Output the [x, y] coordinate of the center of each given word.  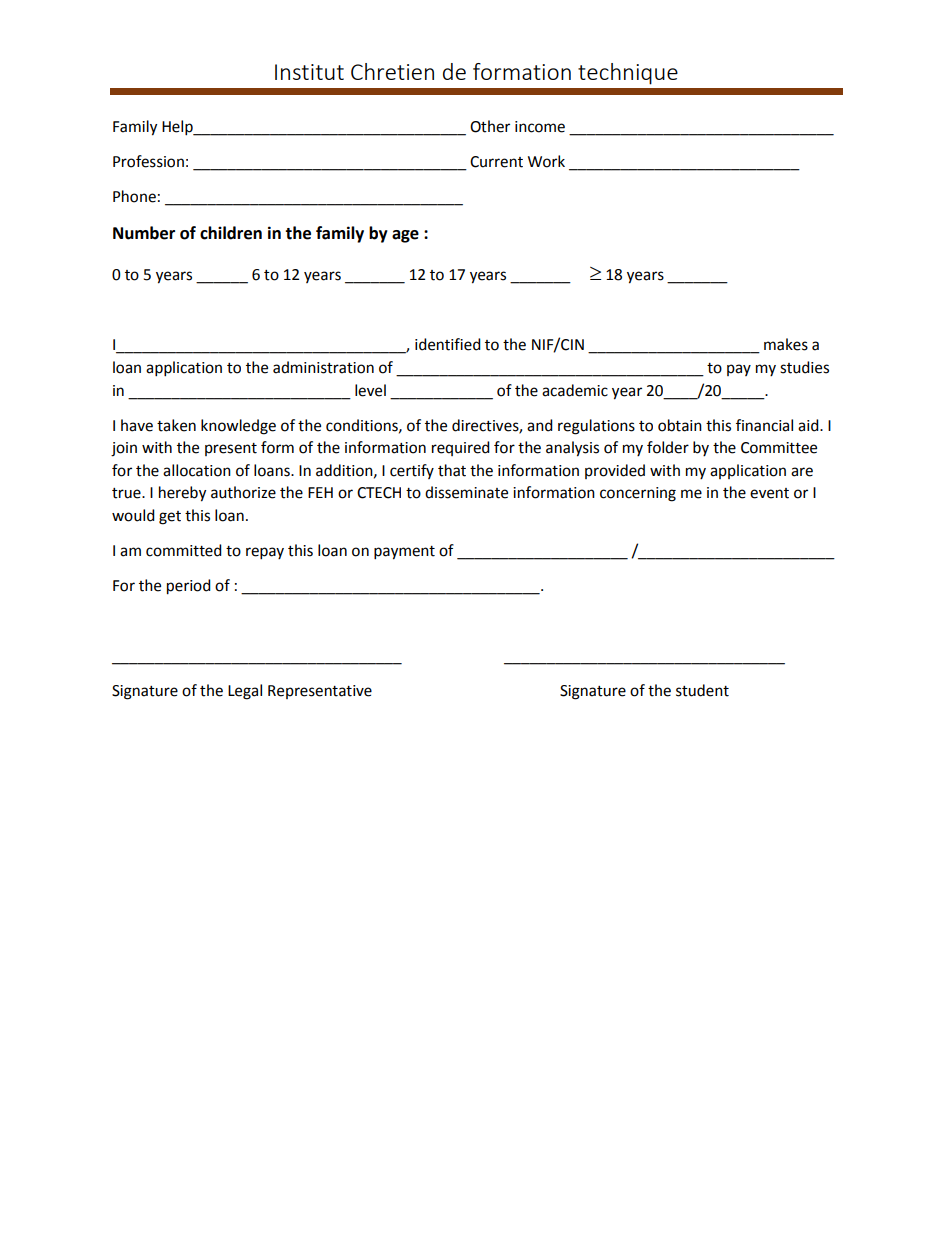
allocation [197, 470]
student [702, 690]
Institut [309, 72]
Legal [245, 692]
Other [490, 126]
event [769, 493]
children [231, 233]
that [452, 470]
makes [786, 344]
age [405, 236]
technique [628, 74]
